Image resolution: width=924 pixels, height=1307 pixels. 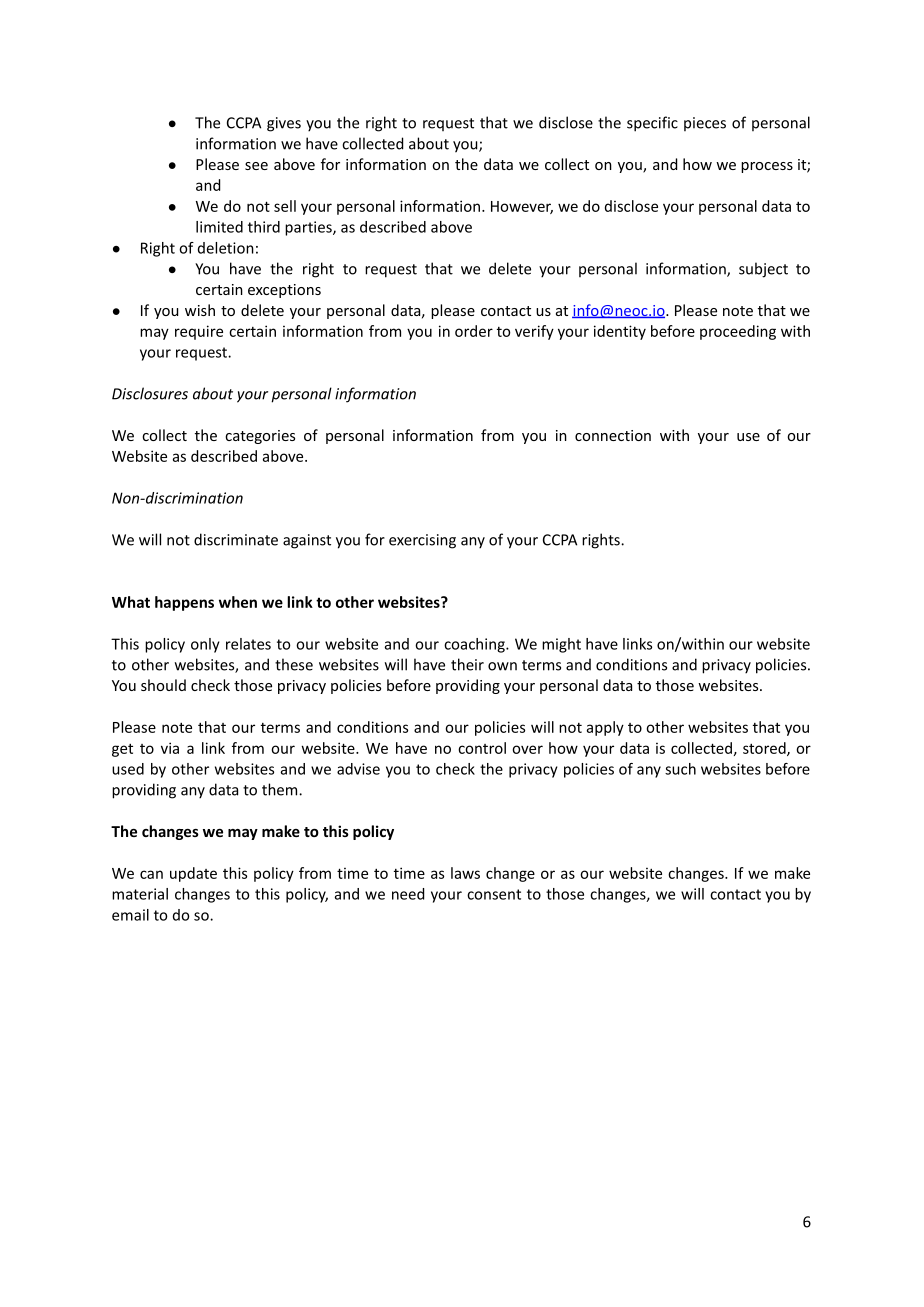 I want to click on pieces, so click(x=705, y=124).
